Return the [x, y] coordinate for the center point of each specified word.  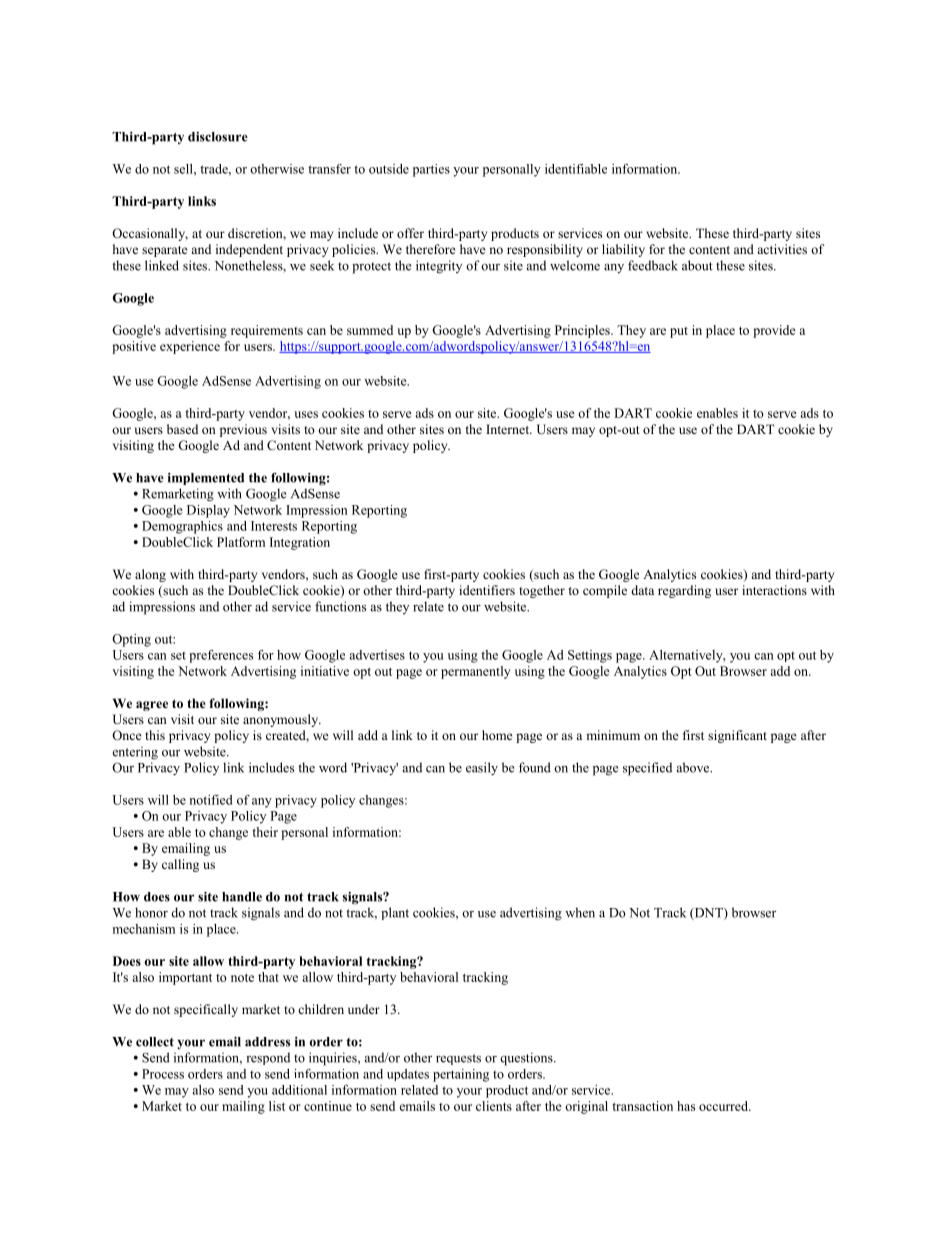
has [686, 1106]
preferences [221, 656]
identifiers [487, 590]
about [697, 265]
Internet [509, 429]
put [679, 332]
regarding [684, 591]
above [694, 767]
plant [395, 913]
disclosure [218, 137]
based [182, 429]
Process [163, 1074]
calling [180, 865]
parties [431, 170]
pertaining [461, 1075]
